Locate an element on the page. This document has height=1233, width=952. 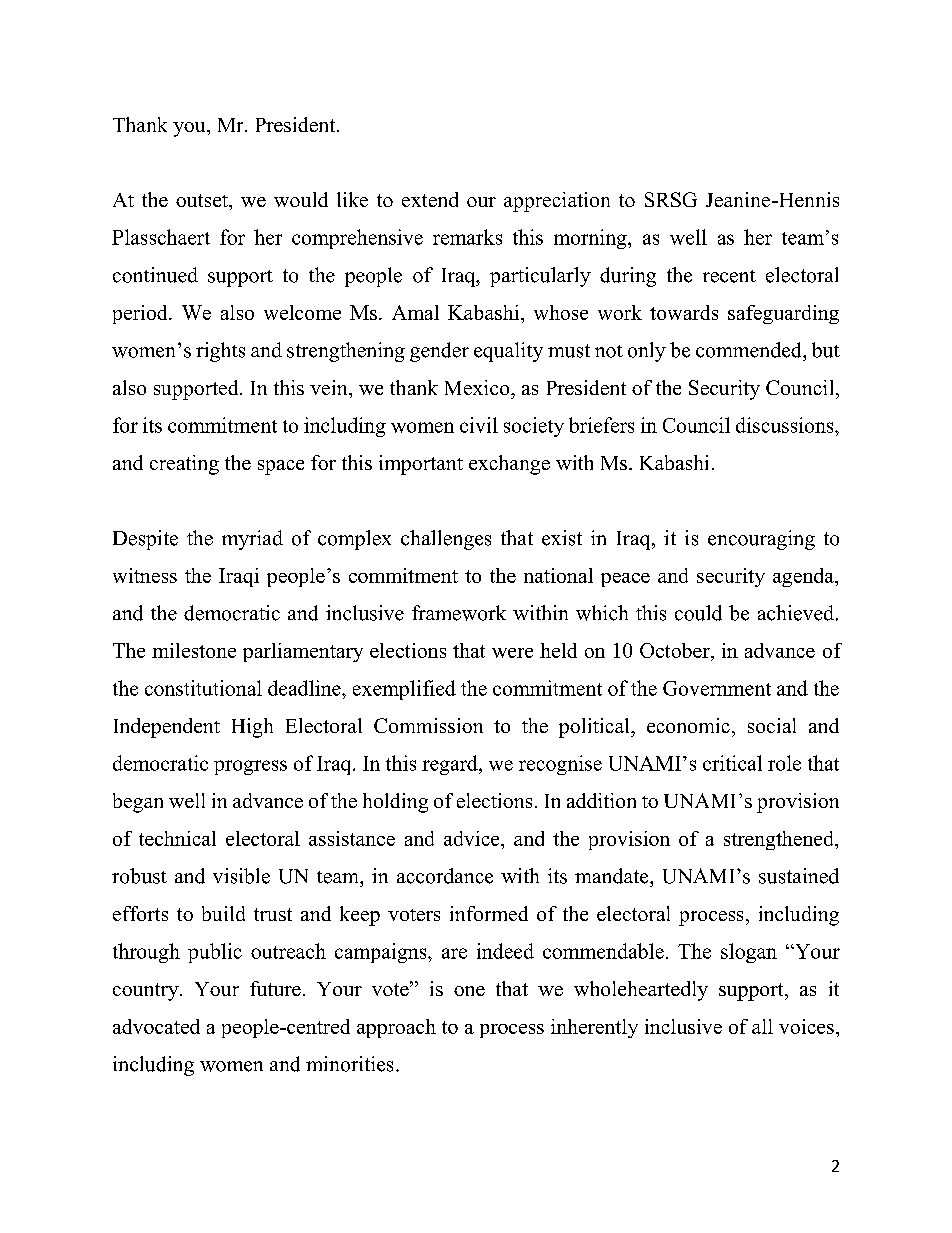
exchange is located at coordinates (509, 465).
